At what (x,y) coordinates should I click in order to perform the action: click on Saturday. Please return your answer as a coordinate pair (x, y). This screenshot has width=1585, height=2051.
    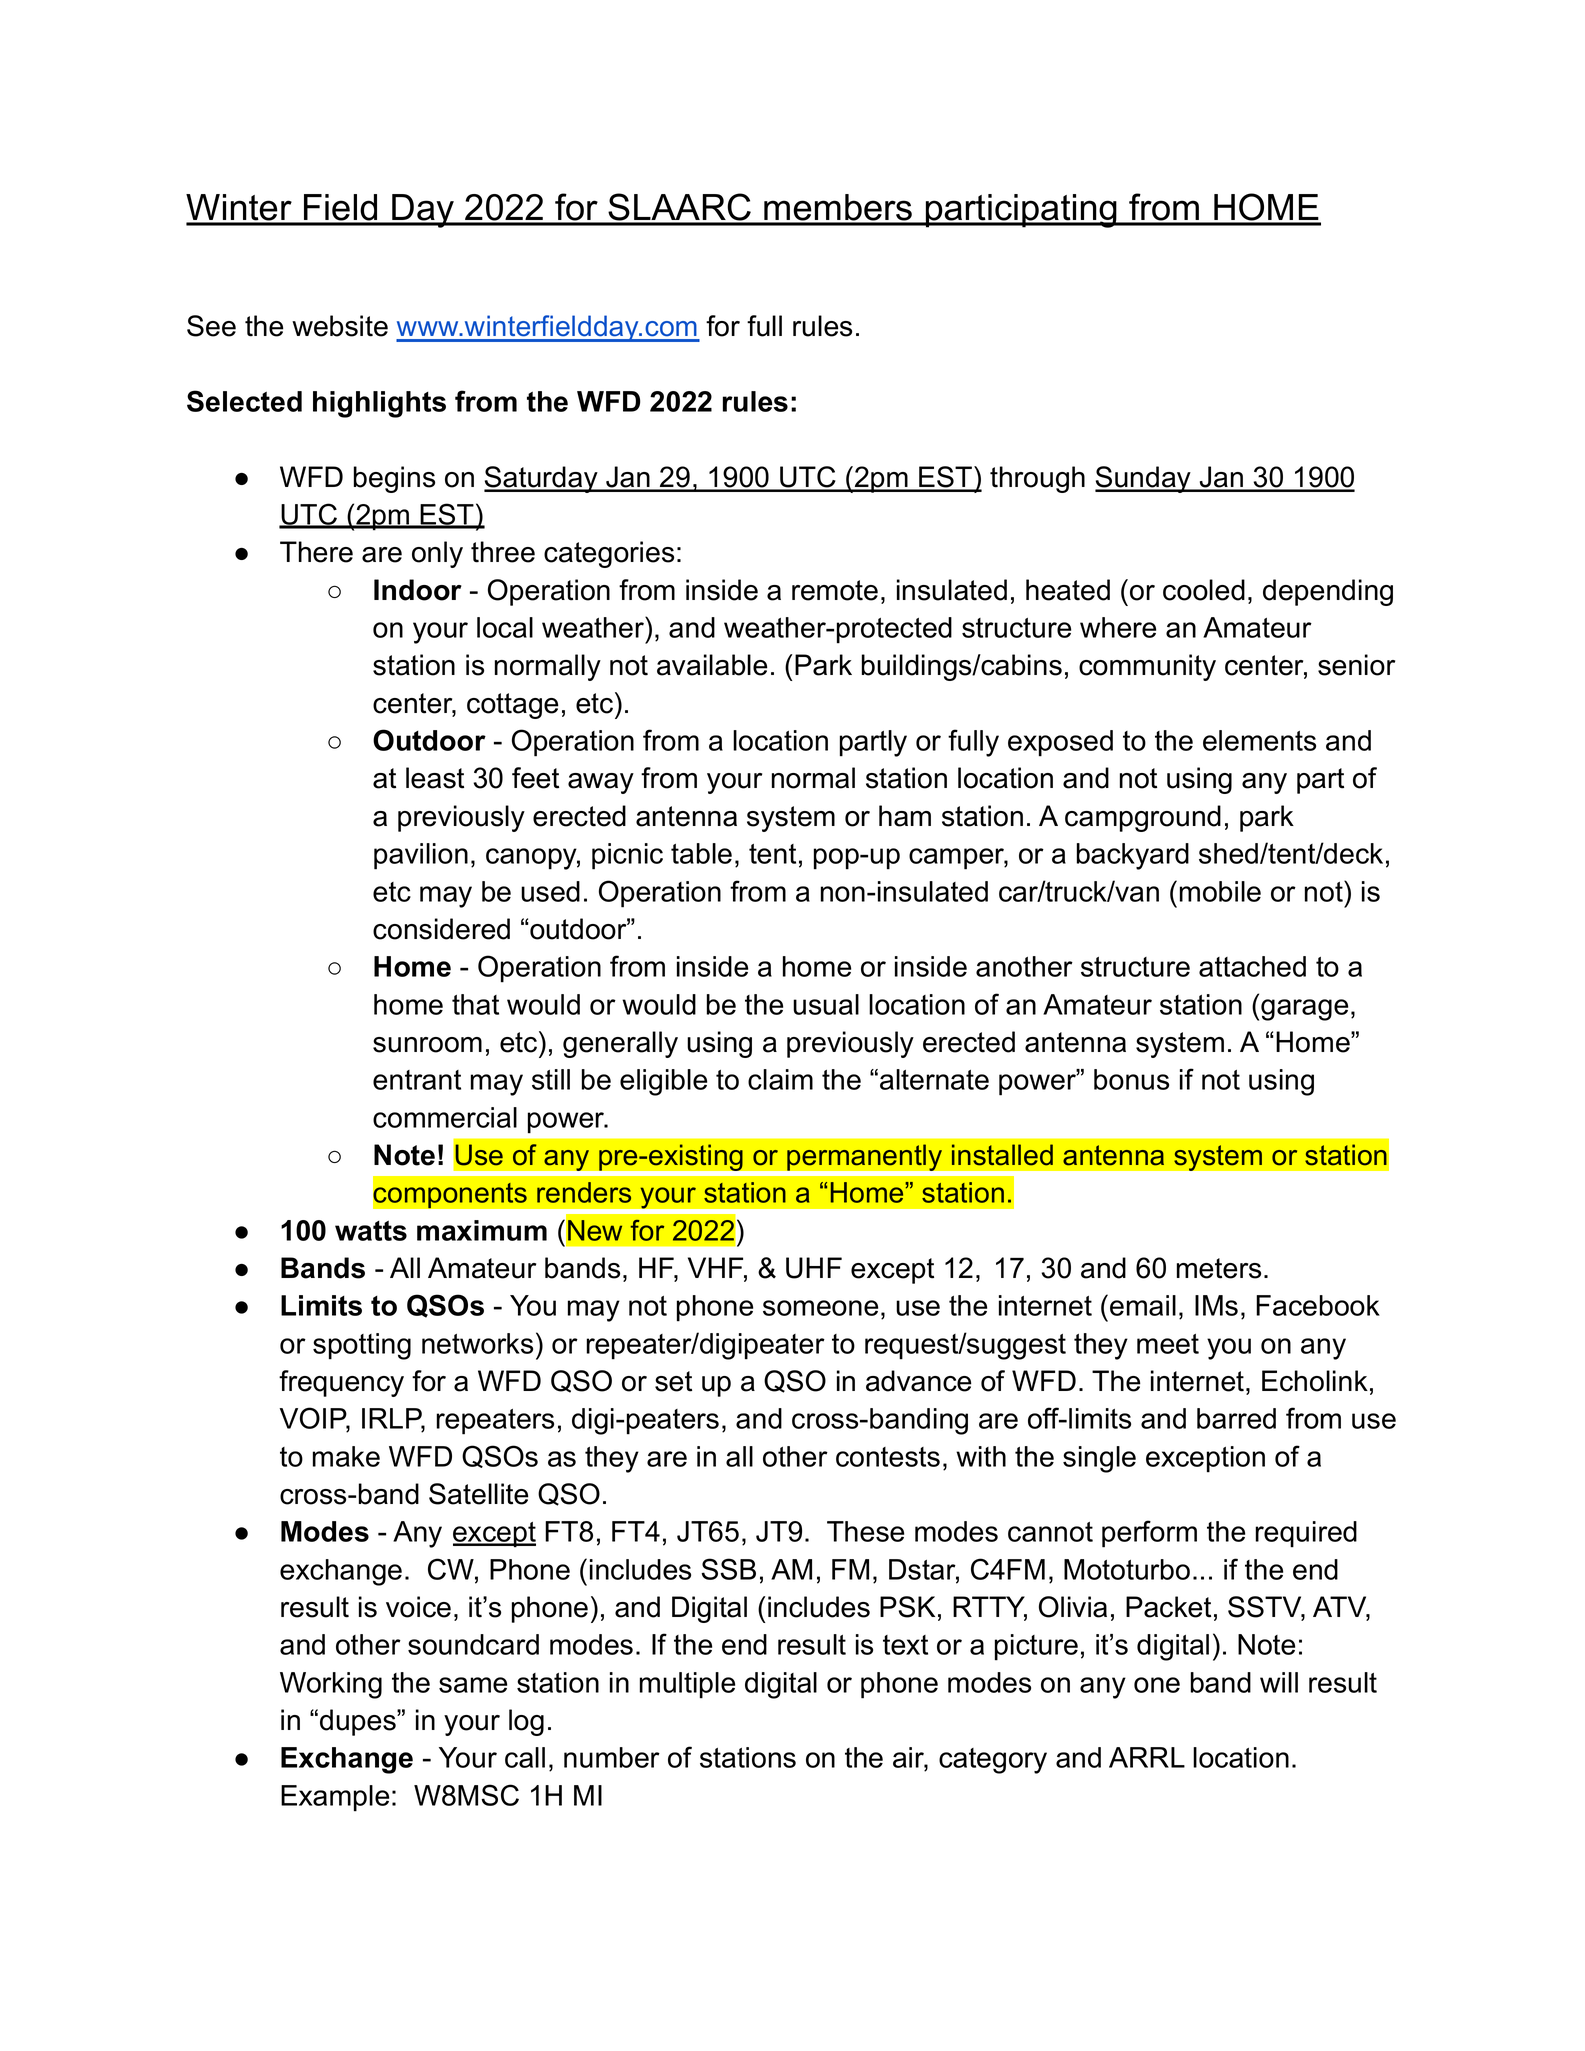
    Looking at the image, I should click on (542, 479).
